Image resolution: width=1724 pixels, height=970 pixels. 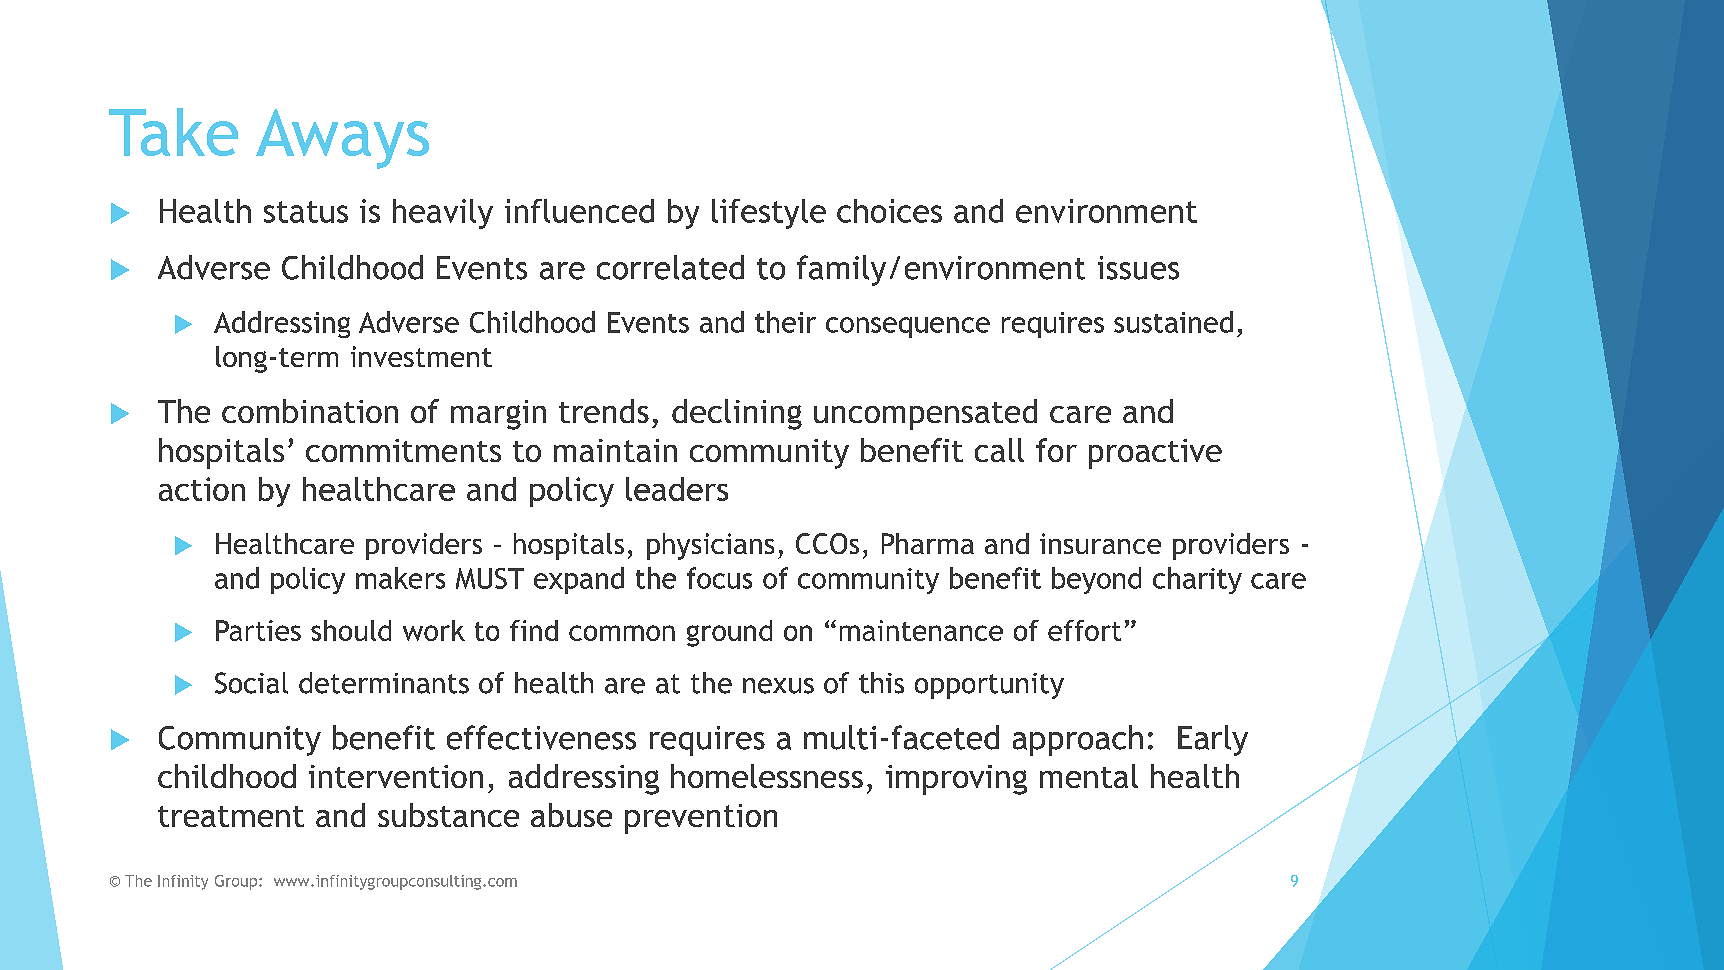 I want to click on mental, so click(x=1089, y=776).
